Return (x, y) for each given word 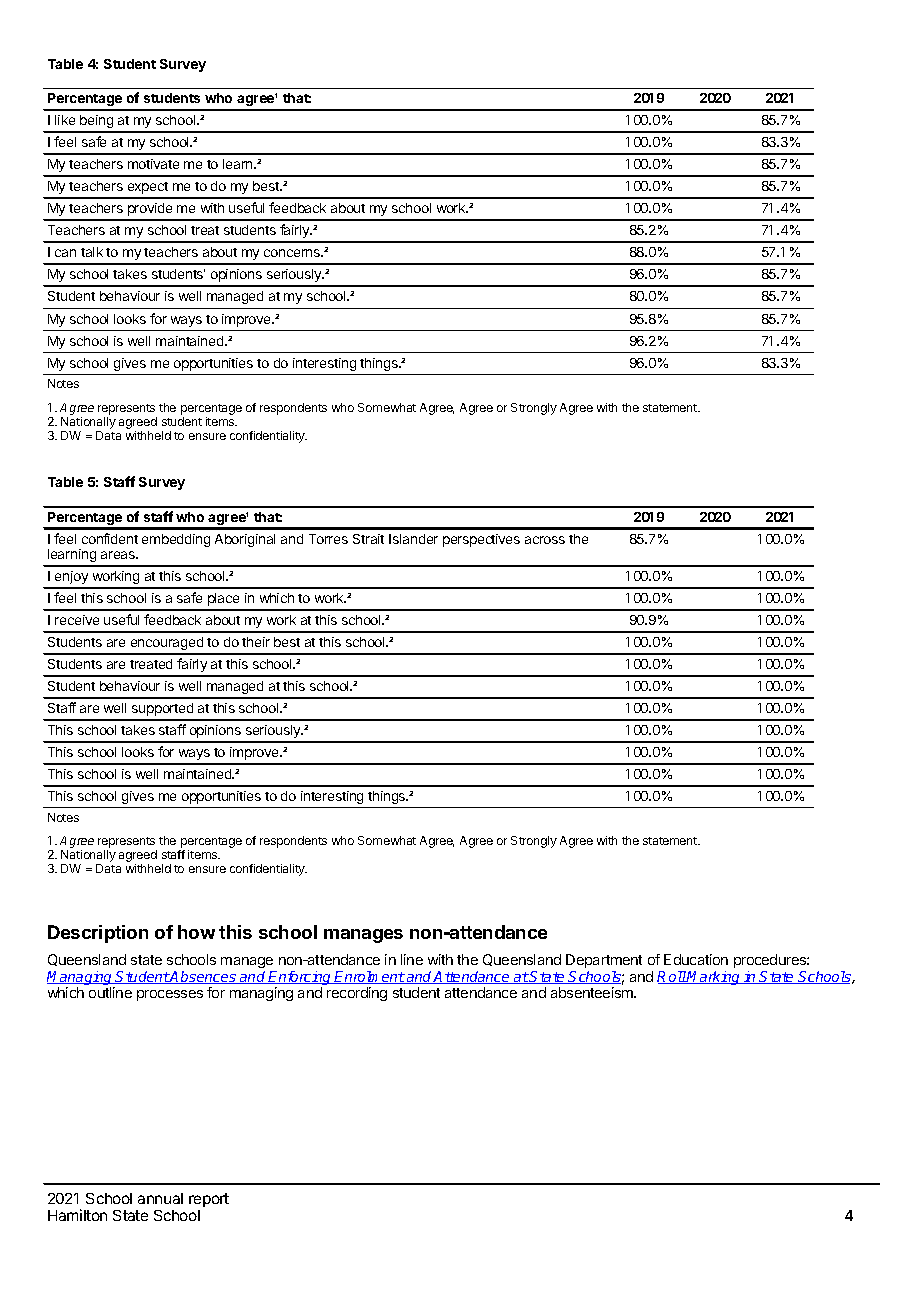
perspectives (481, 540)
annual (160, 1198)
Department (604, 961)
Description (98, 934)
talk (92, 252)
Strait (368, 539)
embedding (176, 540)
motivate (153, 164)
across (545, 540)
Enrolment (370, 977)
